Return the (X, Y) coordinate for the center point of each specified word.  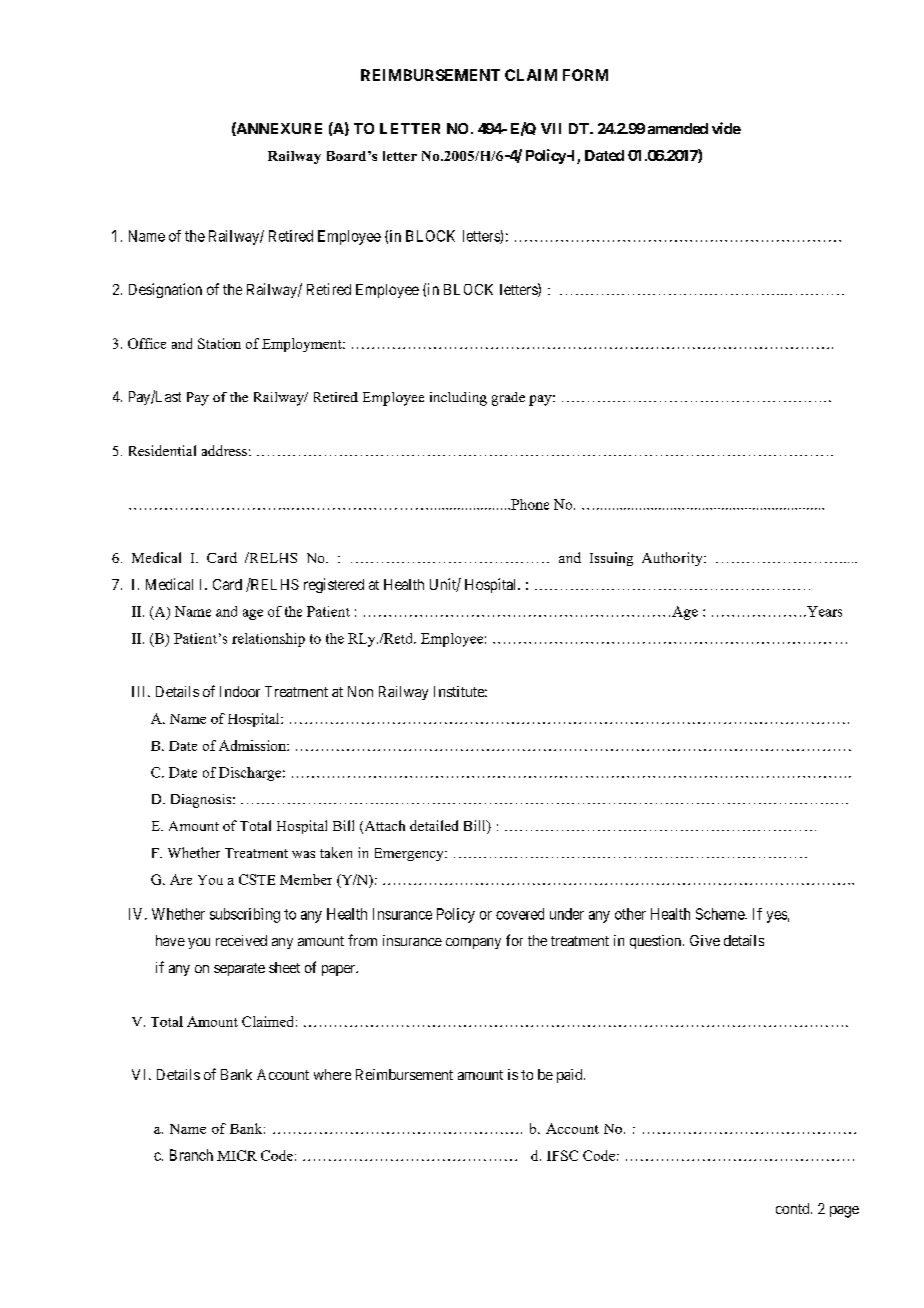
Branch (191, 1155)
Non (360, 691)
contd (794, 1208)
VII (551, 128)
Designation (165, 290)
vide (726, 128)
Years (823, 611)
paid (571, 1076)
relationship (268, 640)
